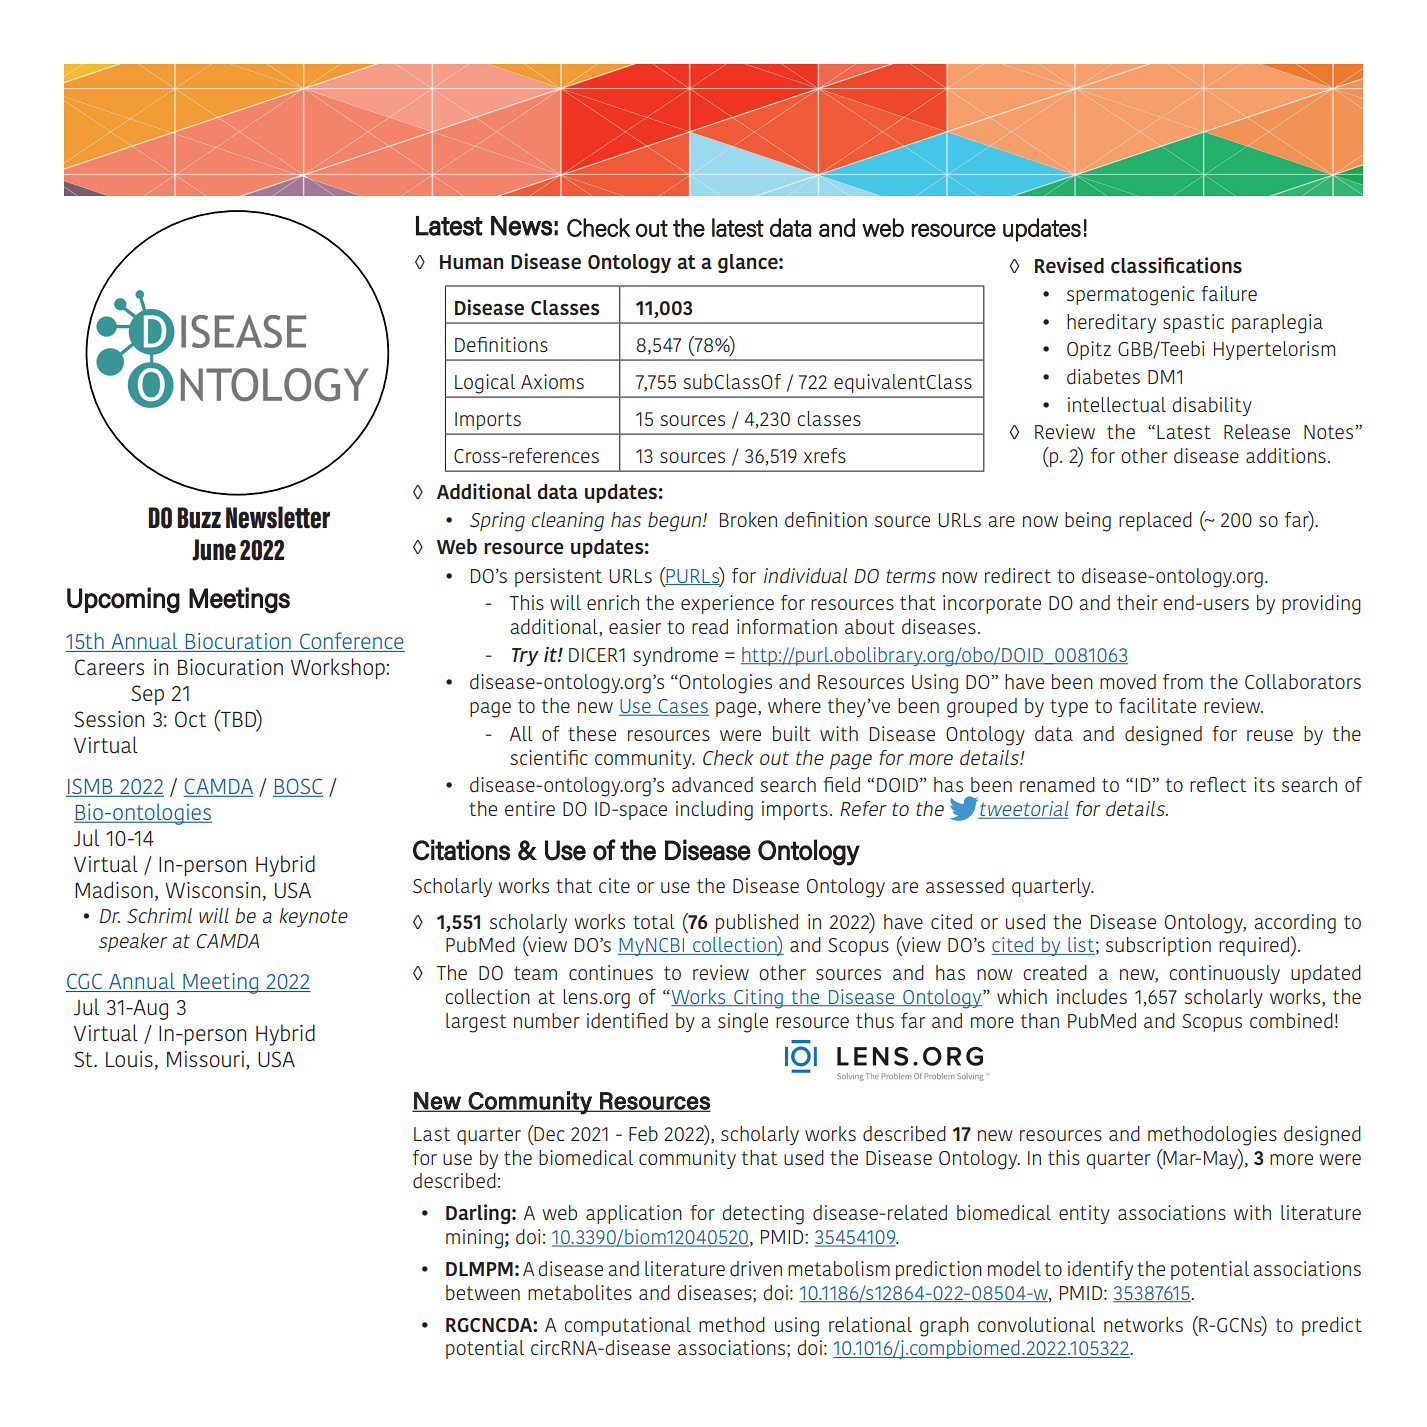 The height and width of the screenshot is (1427, 1427). Describe the element at coordinates (710, 626) in the screenshot. I see `read` at that location.
